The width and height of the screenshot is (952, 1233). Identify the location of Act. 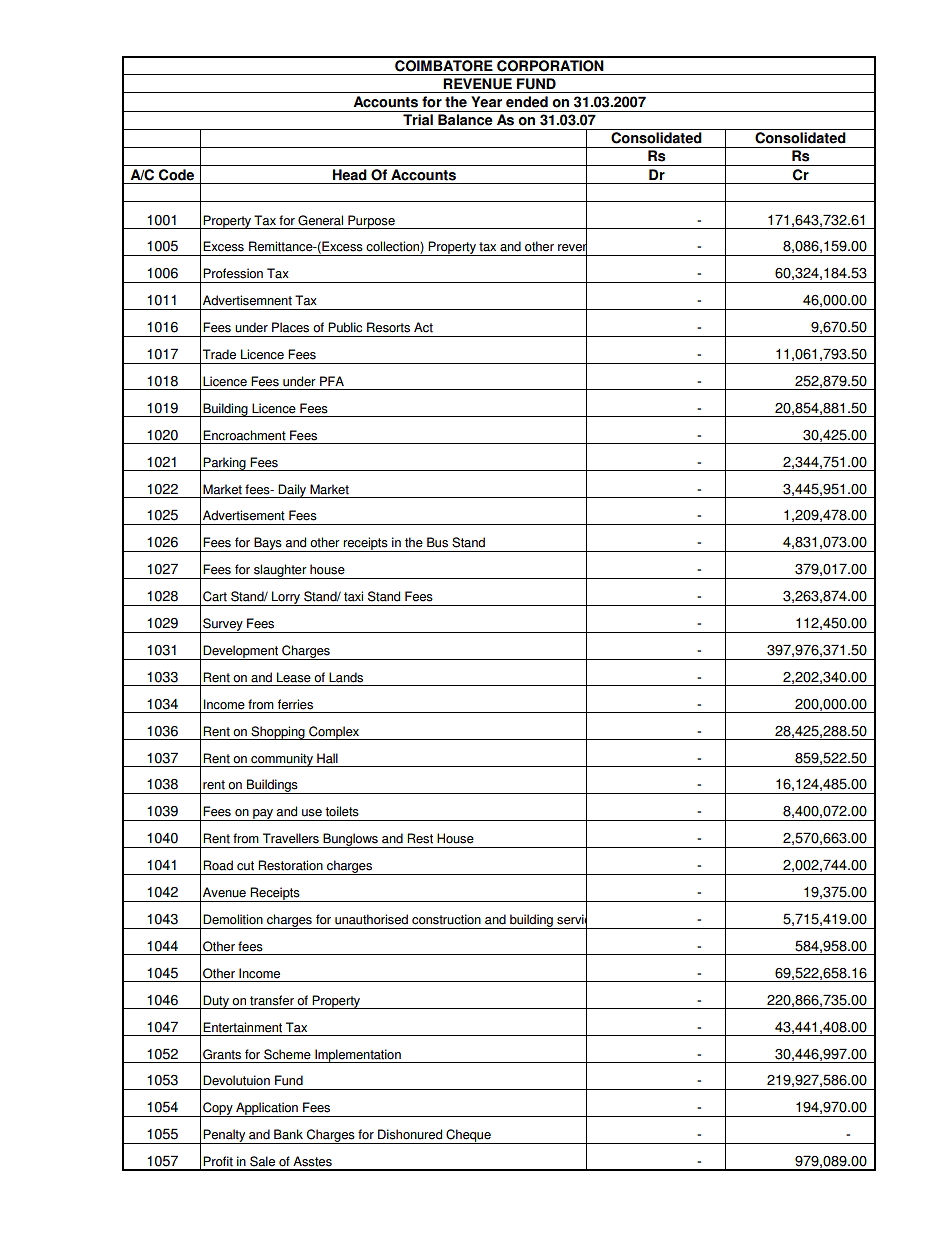
(423, 327).
